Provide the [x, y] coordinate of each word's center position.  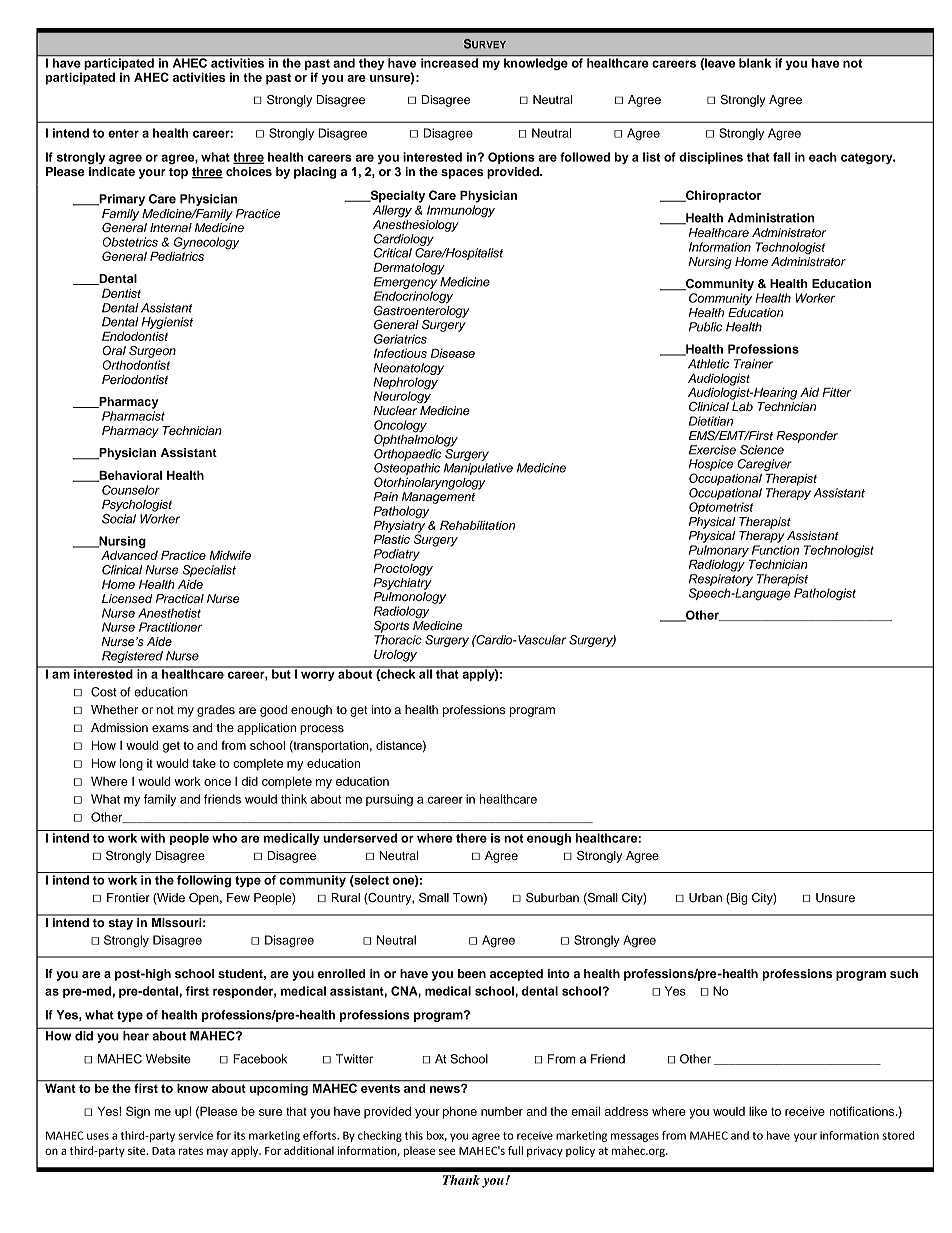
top [178, 173]
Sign [138, 1112]
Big [738, 899]
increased [449, 63]
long [131, 765]
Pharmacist [133, 416]
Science [762, 450]
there [471, 838]
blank [755, 63]
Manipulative [478, 469]
